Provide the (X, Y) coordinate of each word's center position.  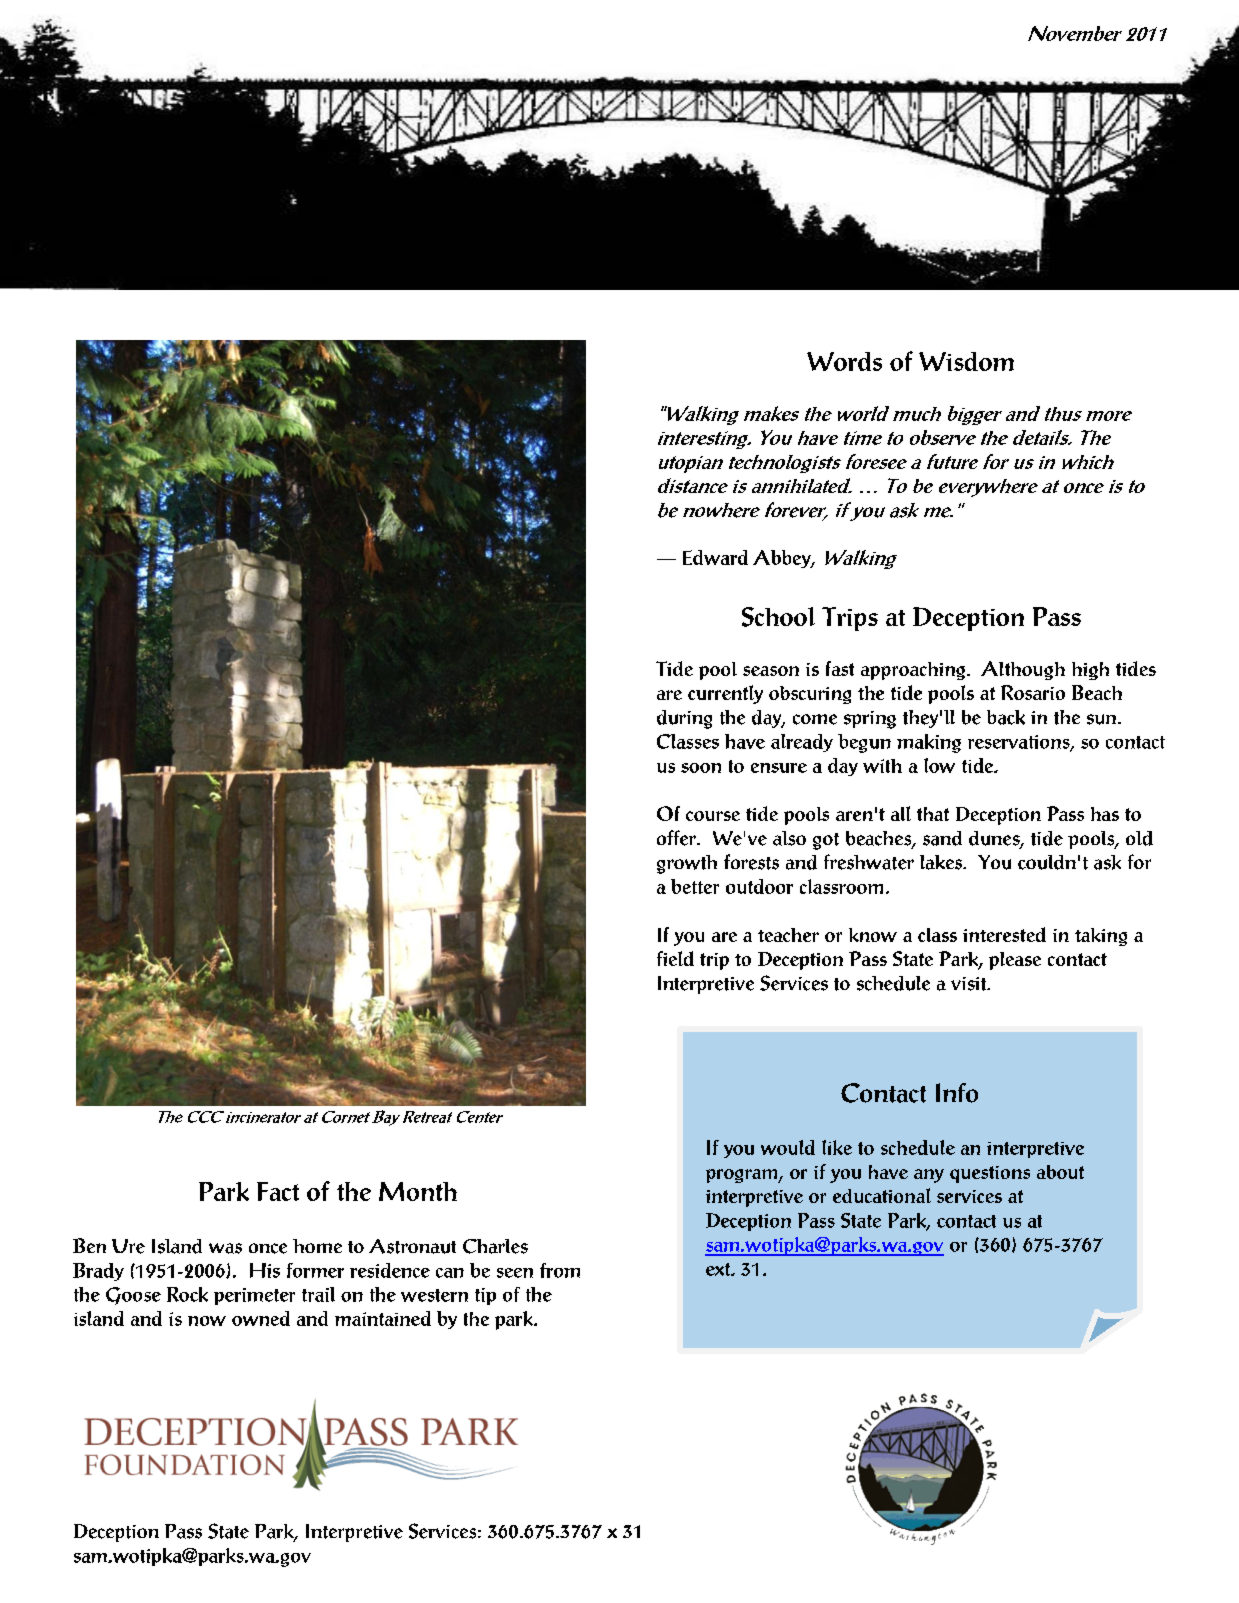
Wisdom (966, 361)
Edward (715, 557)
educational (882, 1195)
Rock (187, 1294)
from (560, 1270)
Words (844, 361)
